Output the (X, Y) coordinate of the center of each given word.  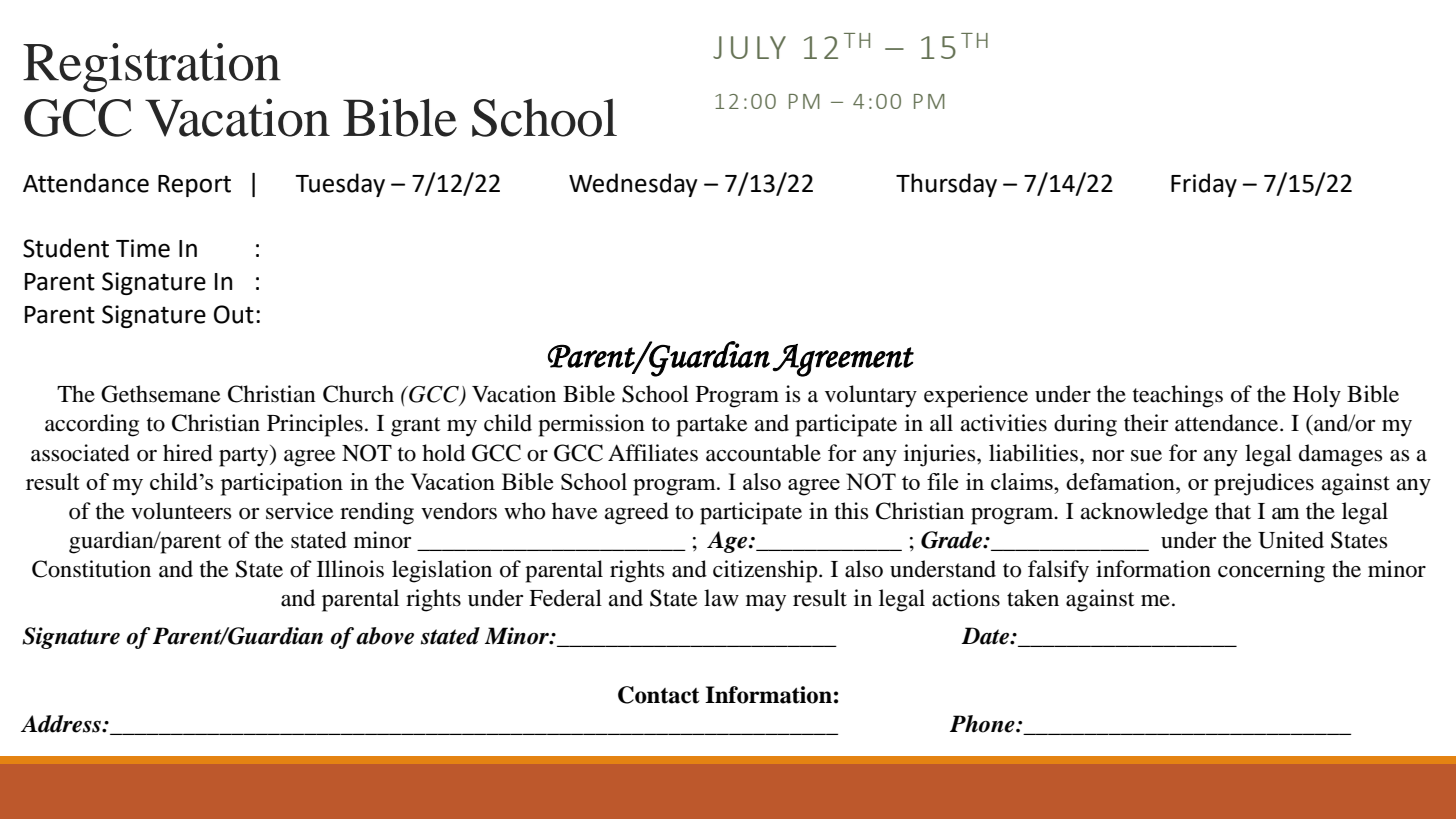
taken (1033, 598)
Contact (659, 695)
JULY (749, 47)
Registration (152, 67)
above (385, 636)
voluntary (871, 396)
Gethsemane (161, 394)
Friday (1204, 185)
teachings (1178, 396)
